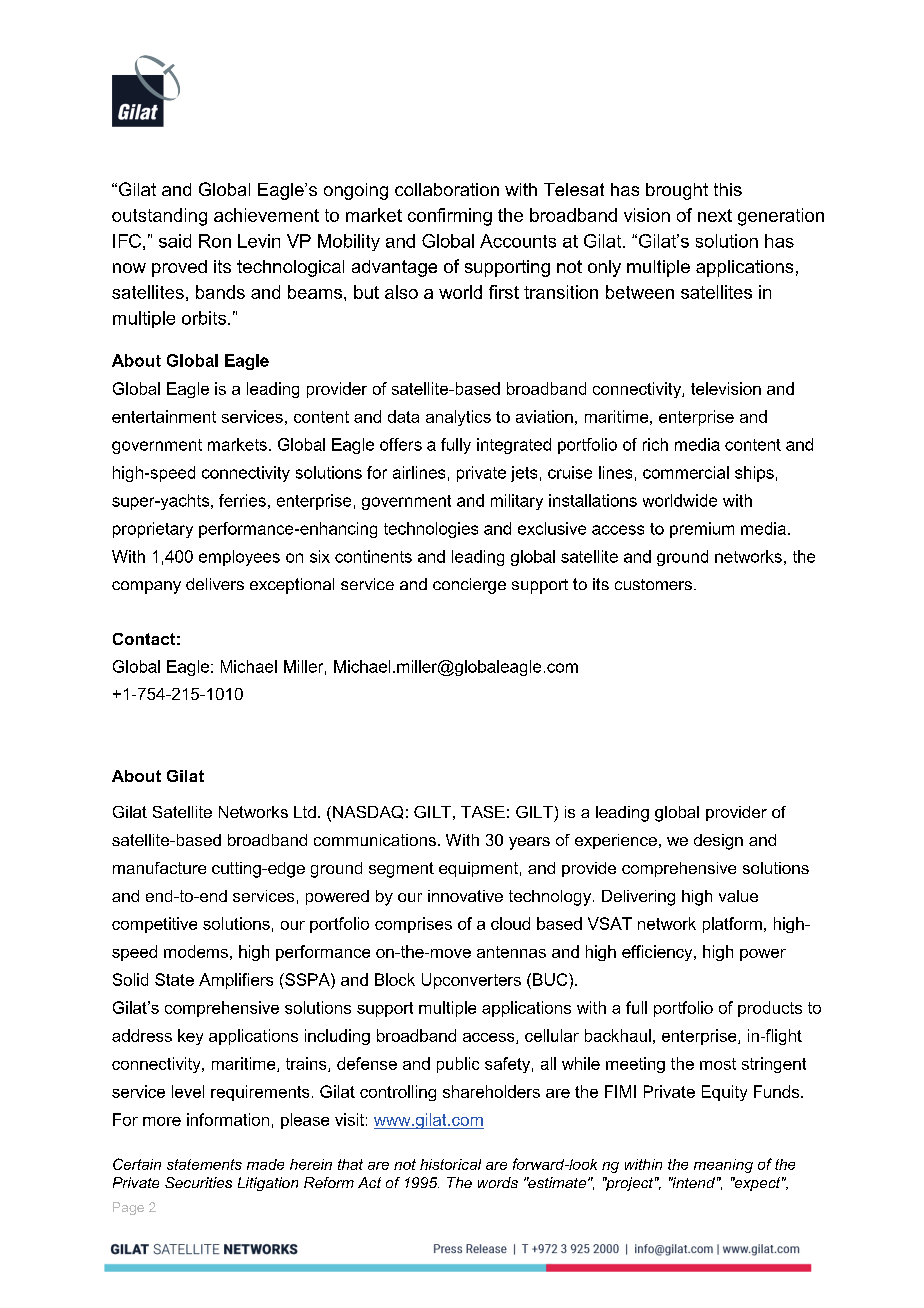  What do you see at coordinates (450, 217) in the screenshot?
I see `confirming` at bounding box center [450, 217].
